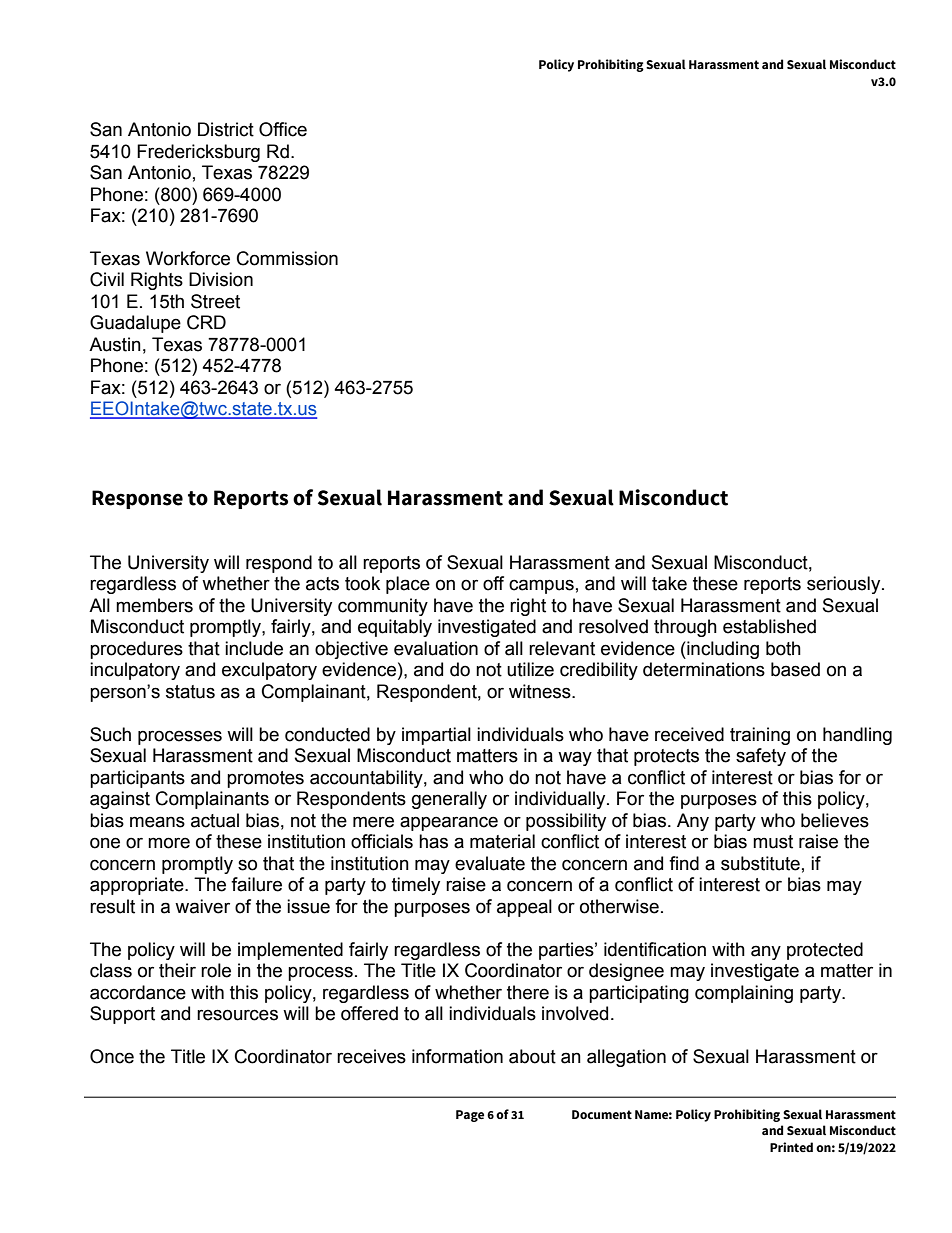 This screenshot has height=1233, width=952. What do you see at coordinates (541, 586) in the screenshot?
I see `campus` at bounding box center [541, 586].
